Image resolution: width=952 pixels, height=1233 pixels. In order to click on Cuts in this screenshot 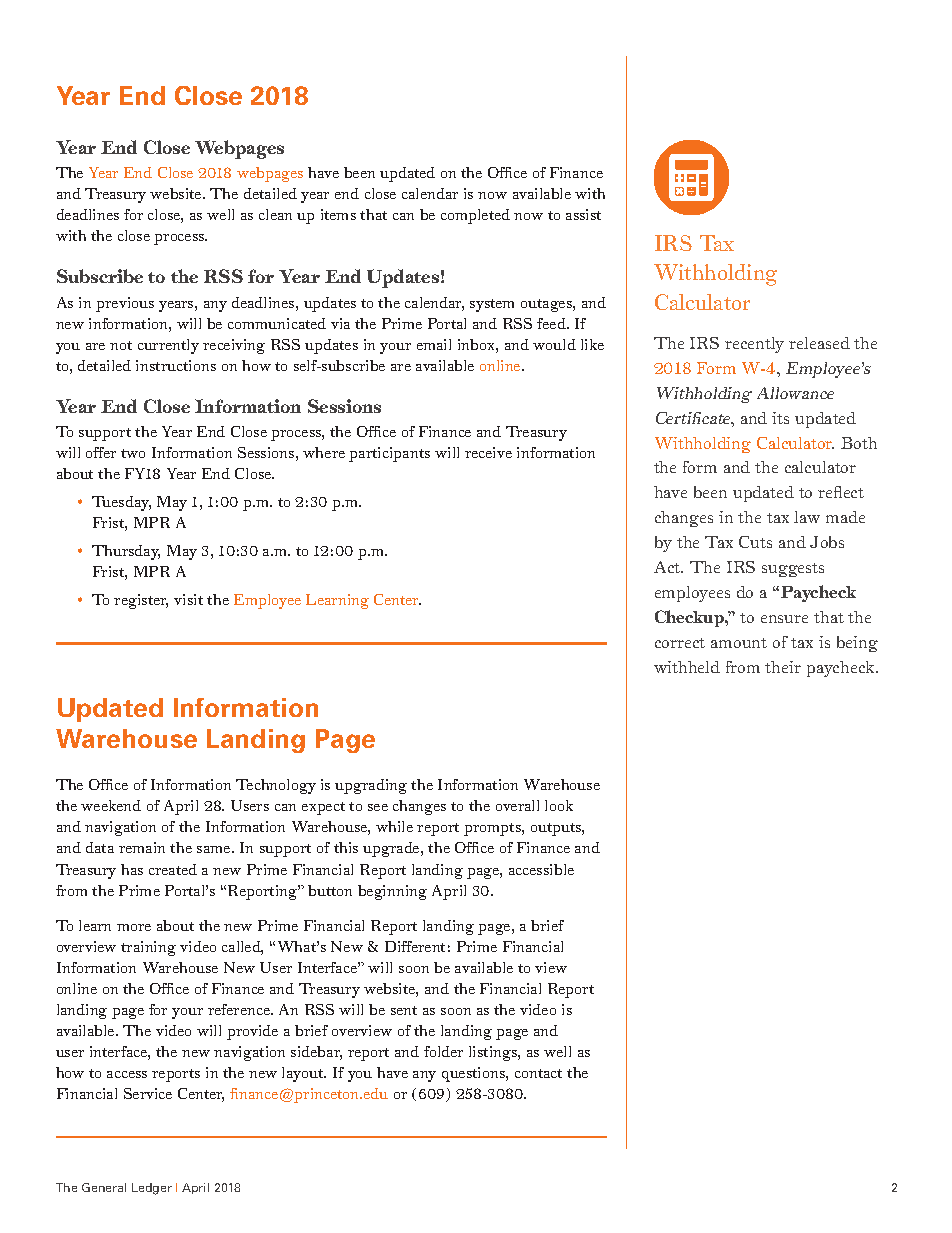, I will do `click(755, 542)`.
